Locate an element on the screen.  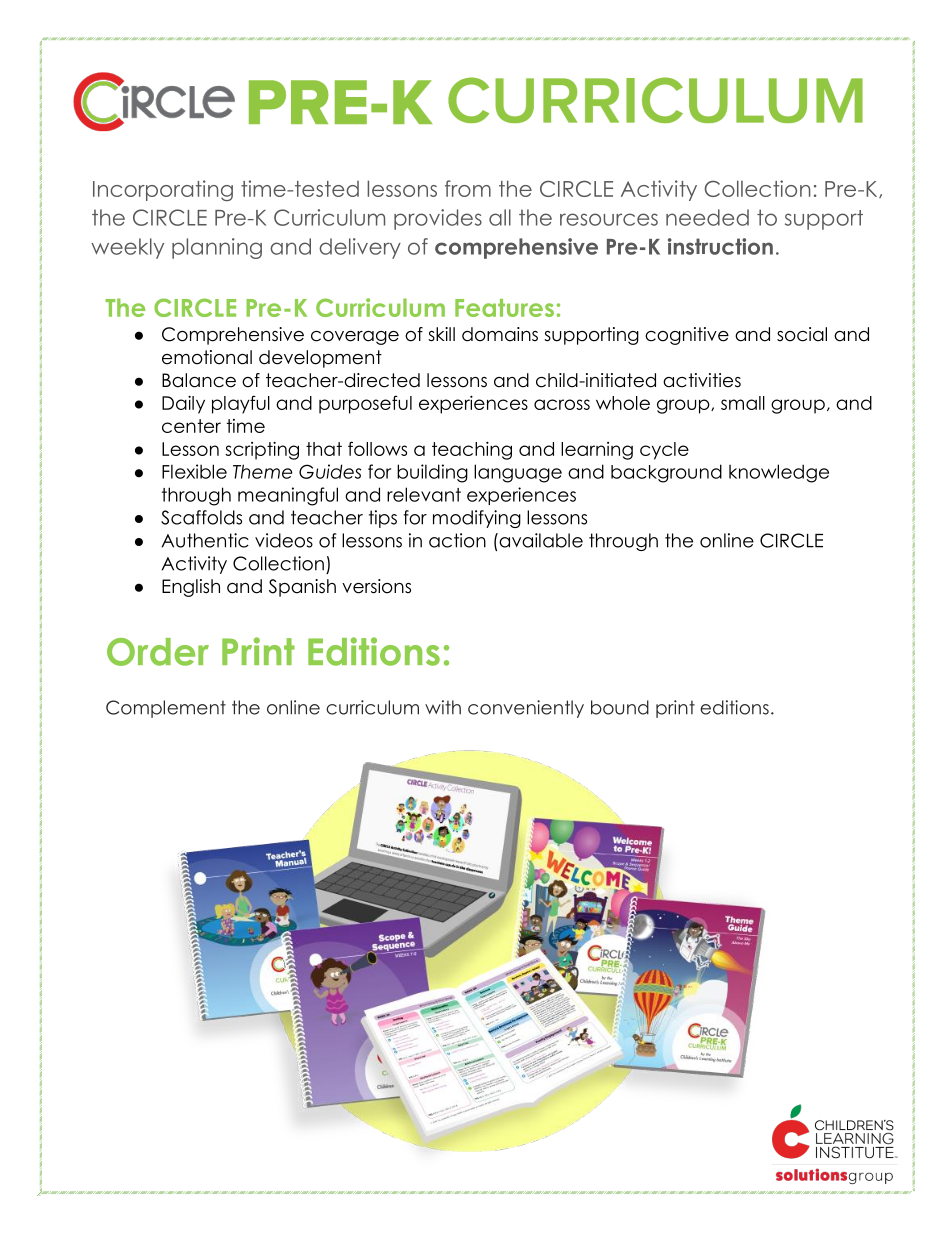
small is located at coordinates (743, 403).
